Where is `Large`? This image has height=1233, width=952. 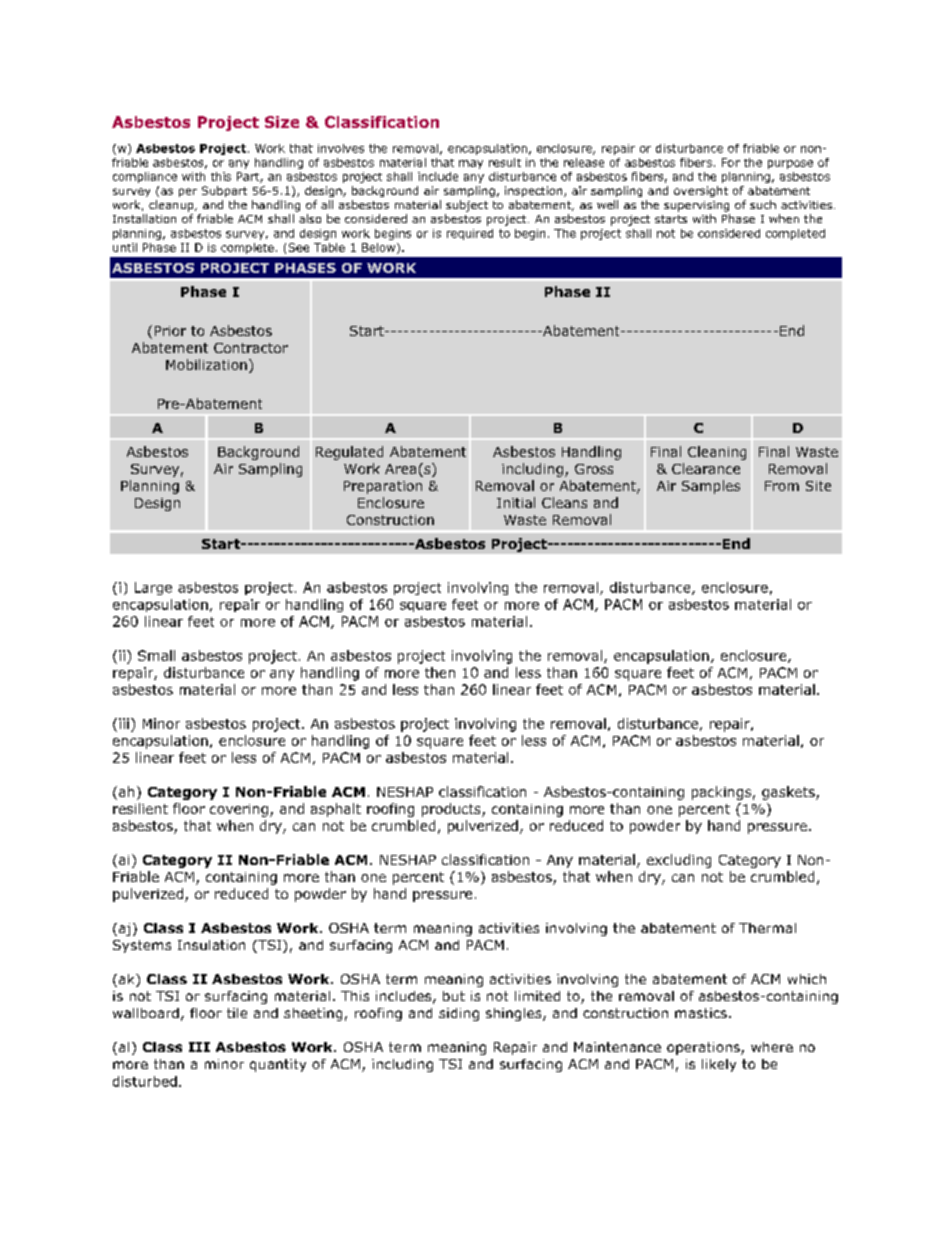 Large is located at coordinates (153, 588).
